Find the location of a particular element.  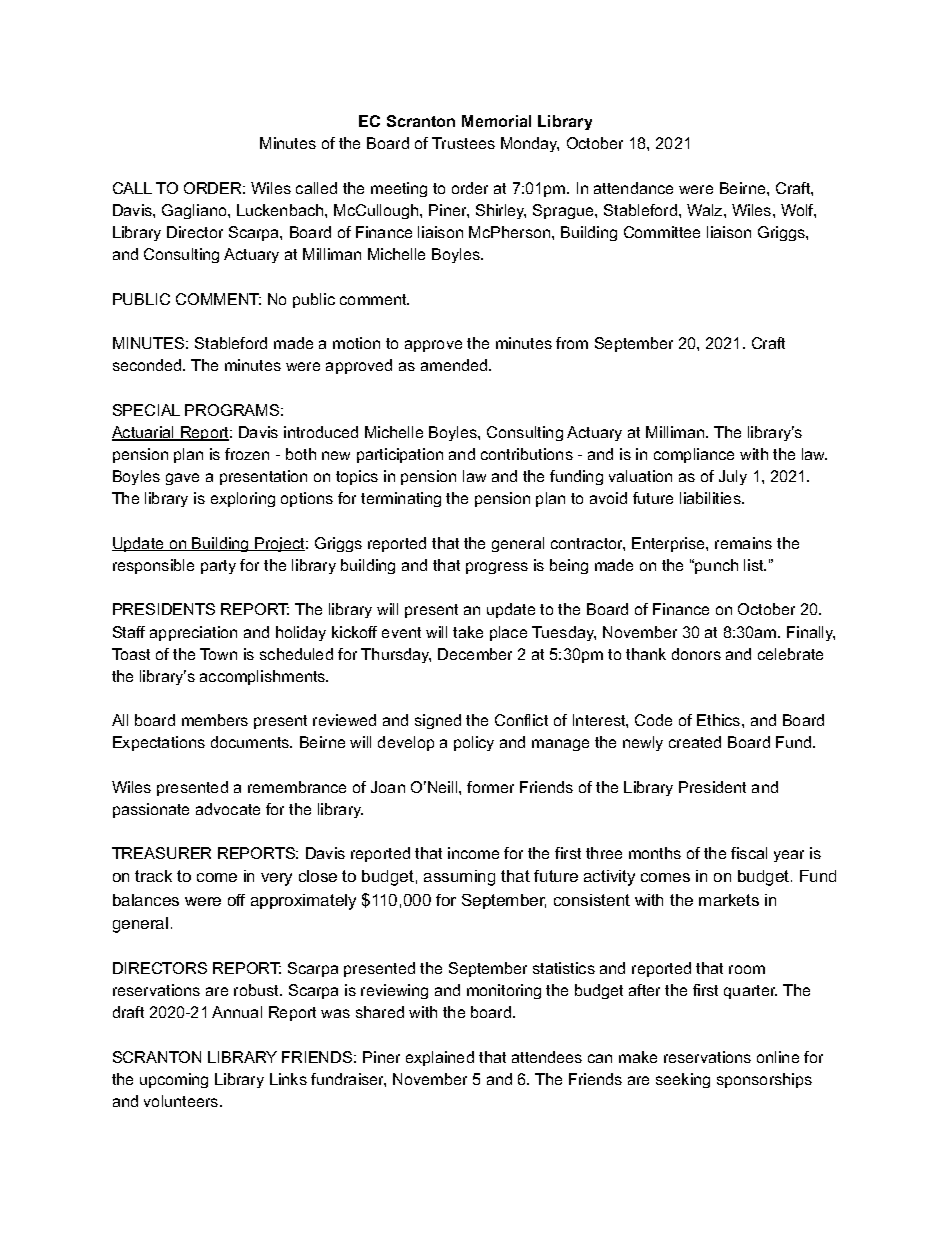

advocate is located at coordinates (228, 809).
